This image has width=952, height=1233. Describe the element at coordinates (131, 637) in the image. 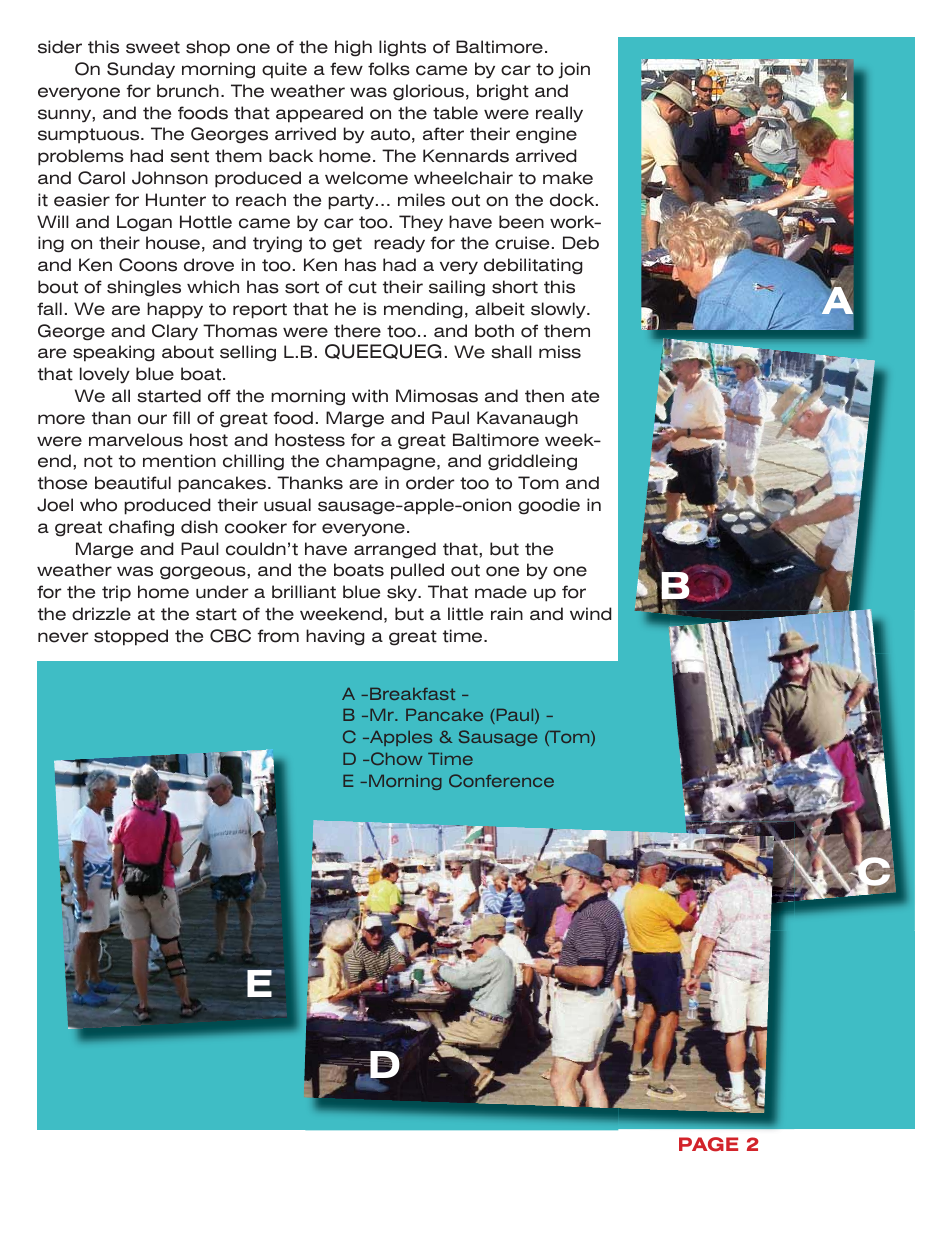

I see `stopped` at that location.
